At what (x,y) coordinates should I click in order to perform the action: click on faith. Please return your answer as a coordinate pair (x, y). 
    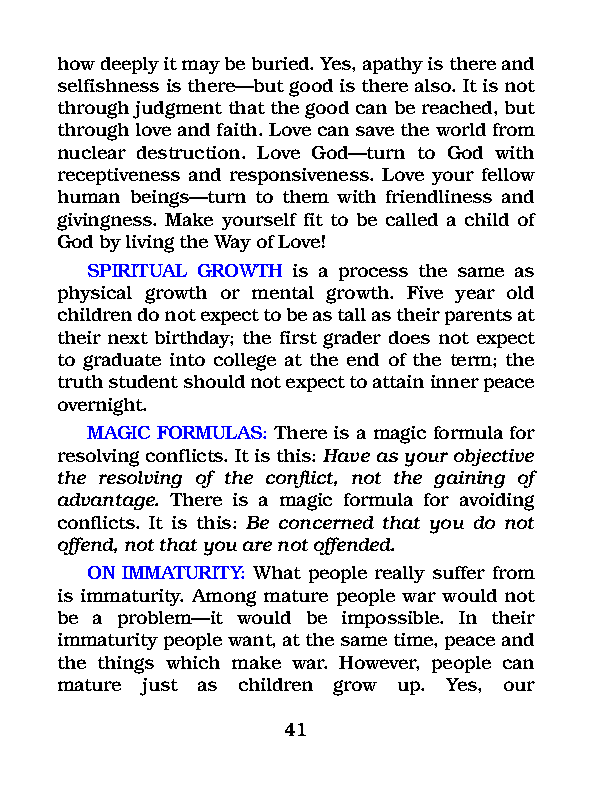
    Looking at the image, I should click on (238, 129).
